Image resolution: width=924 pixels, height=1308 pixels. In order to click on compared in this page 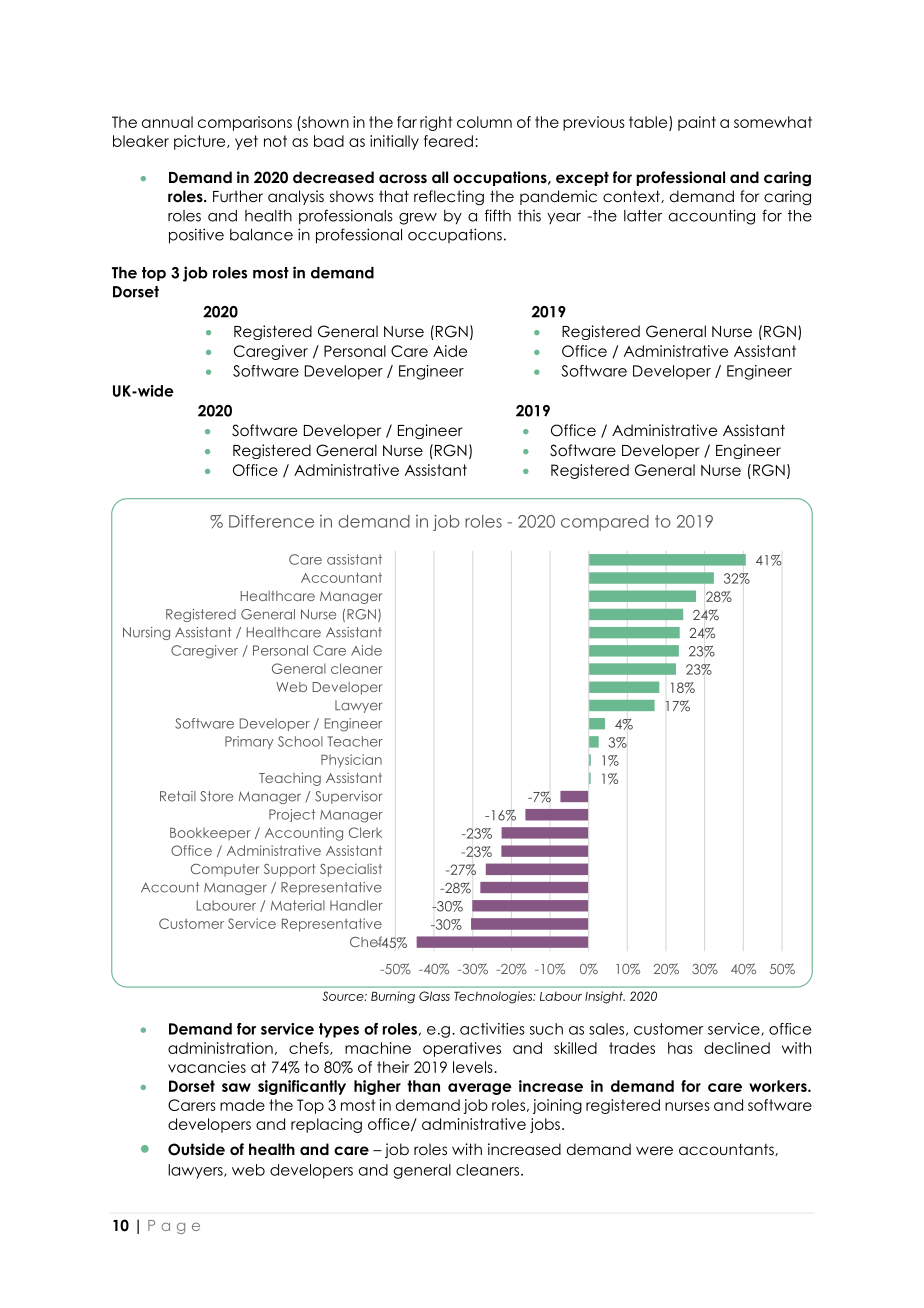, I will do `click(605, 523)`.
